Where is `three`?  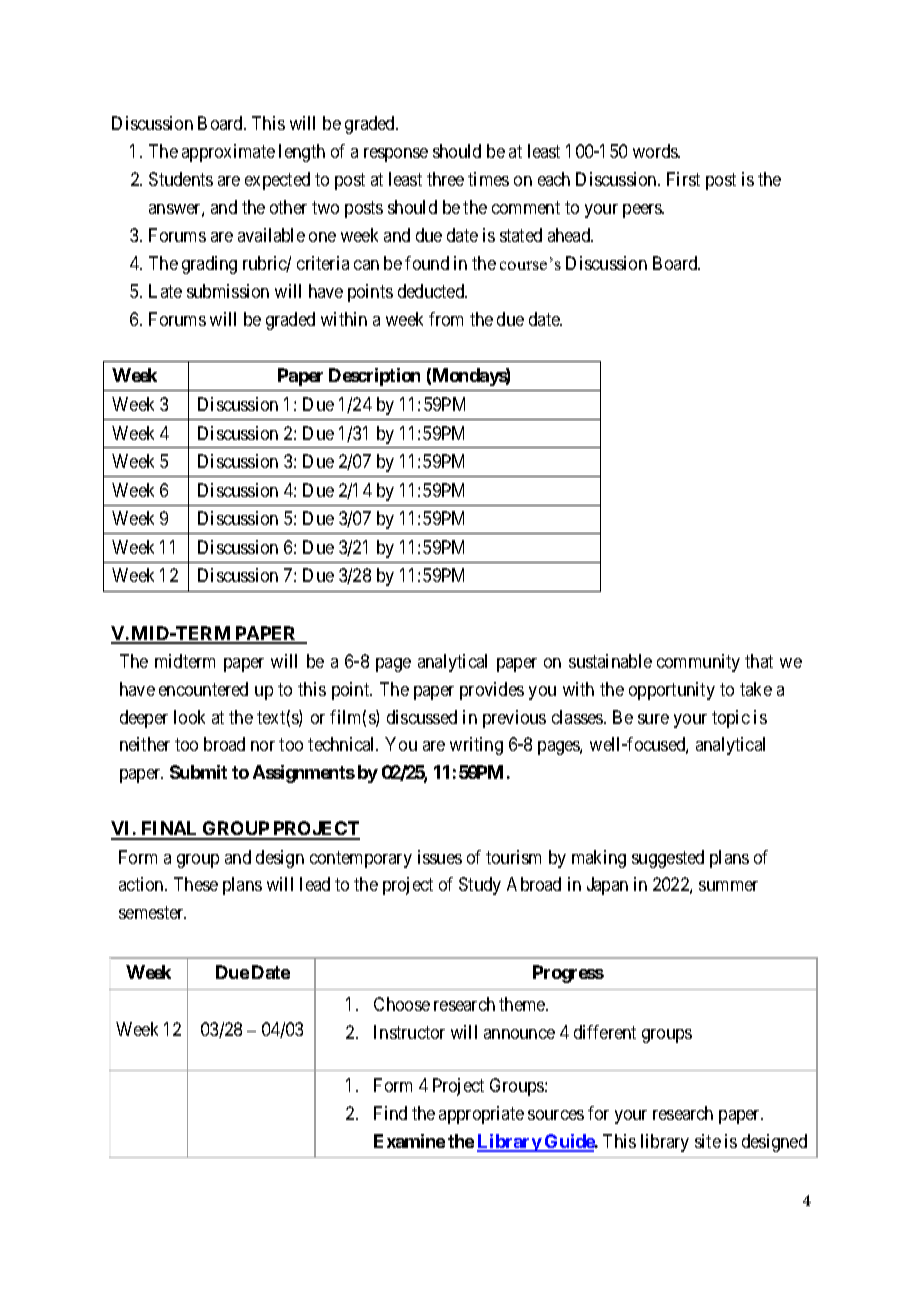
three is located at coordinates (445, 179).
